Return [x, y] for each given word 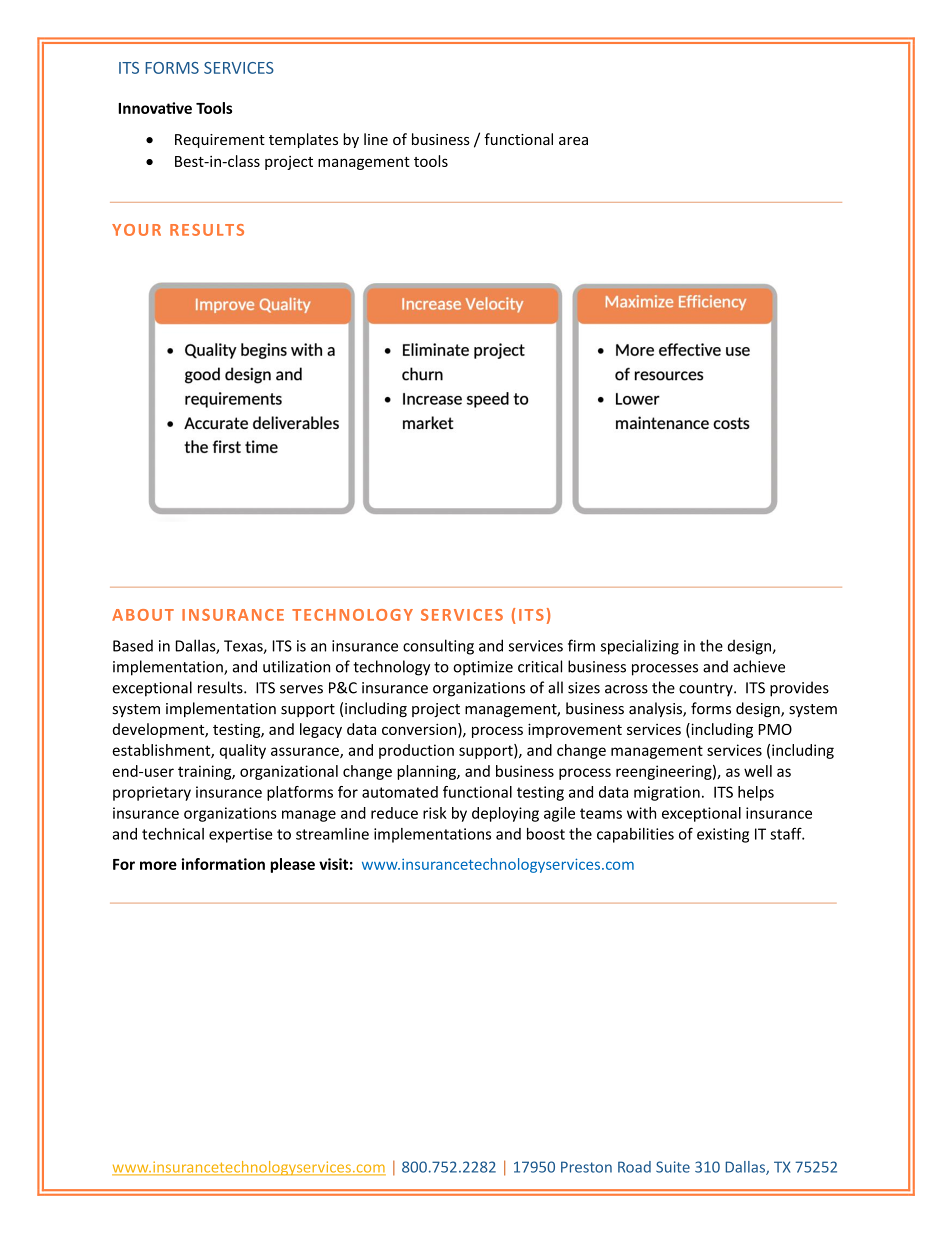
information [223, 864]
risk [435, 813]
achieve [759, 666]
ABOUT [143, 615]
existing [723, 835]
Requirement [220, 141]
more [158, 865]
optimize [483, 668]
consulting [438, 647]
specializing [640, 647]
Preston [586, 1167]
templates [303, 140]
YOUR [136, 230]
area [573, 141]
